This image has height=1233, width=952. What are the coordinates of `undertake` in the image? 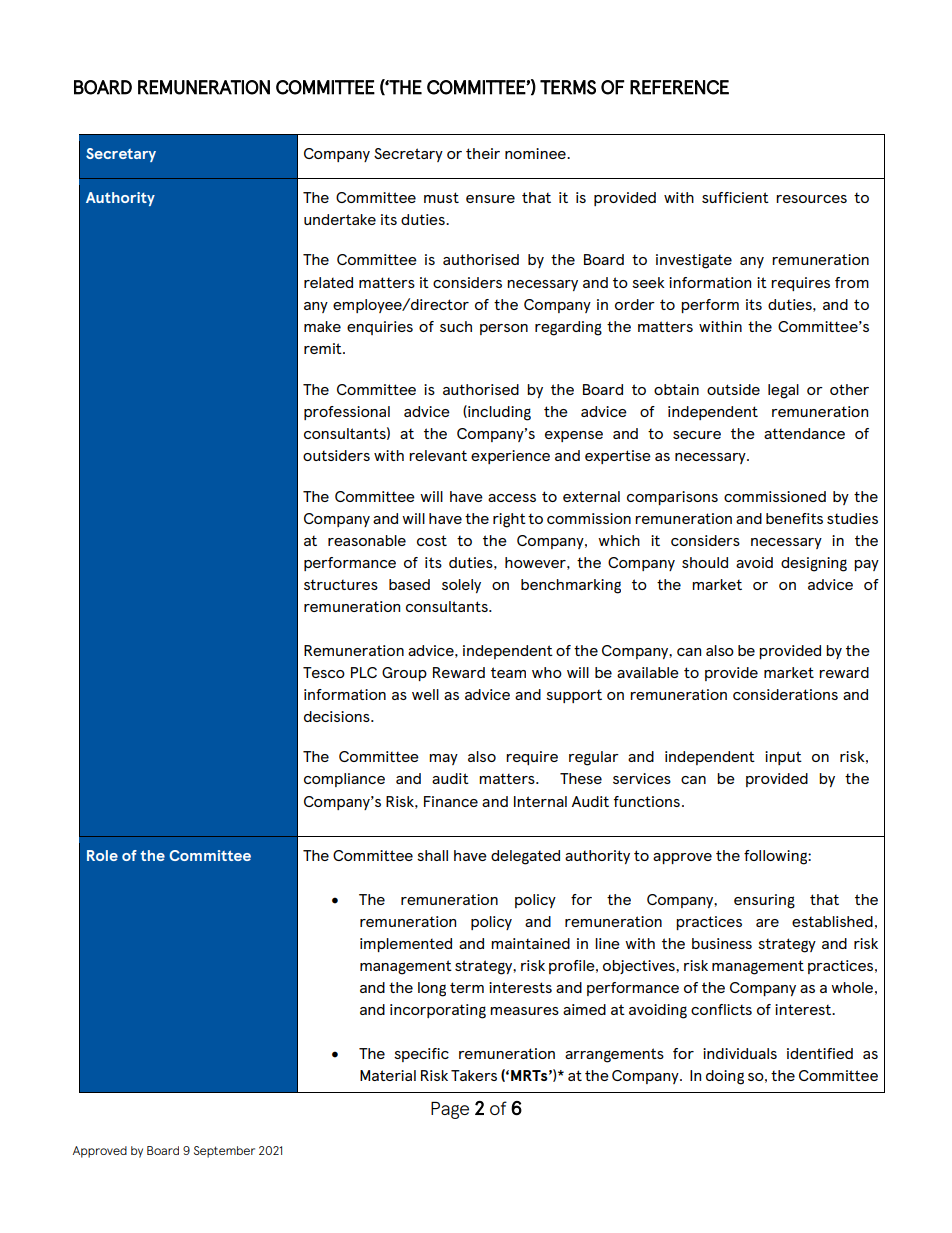 It's located at (340, 219).
